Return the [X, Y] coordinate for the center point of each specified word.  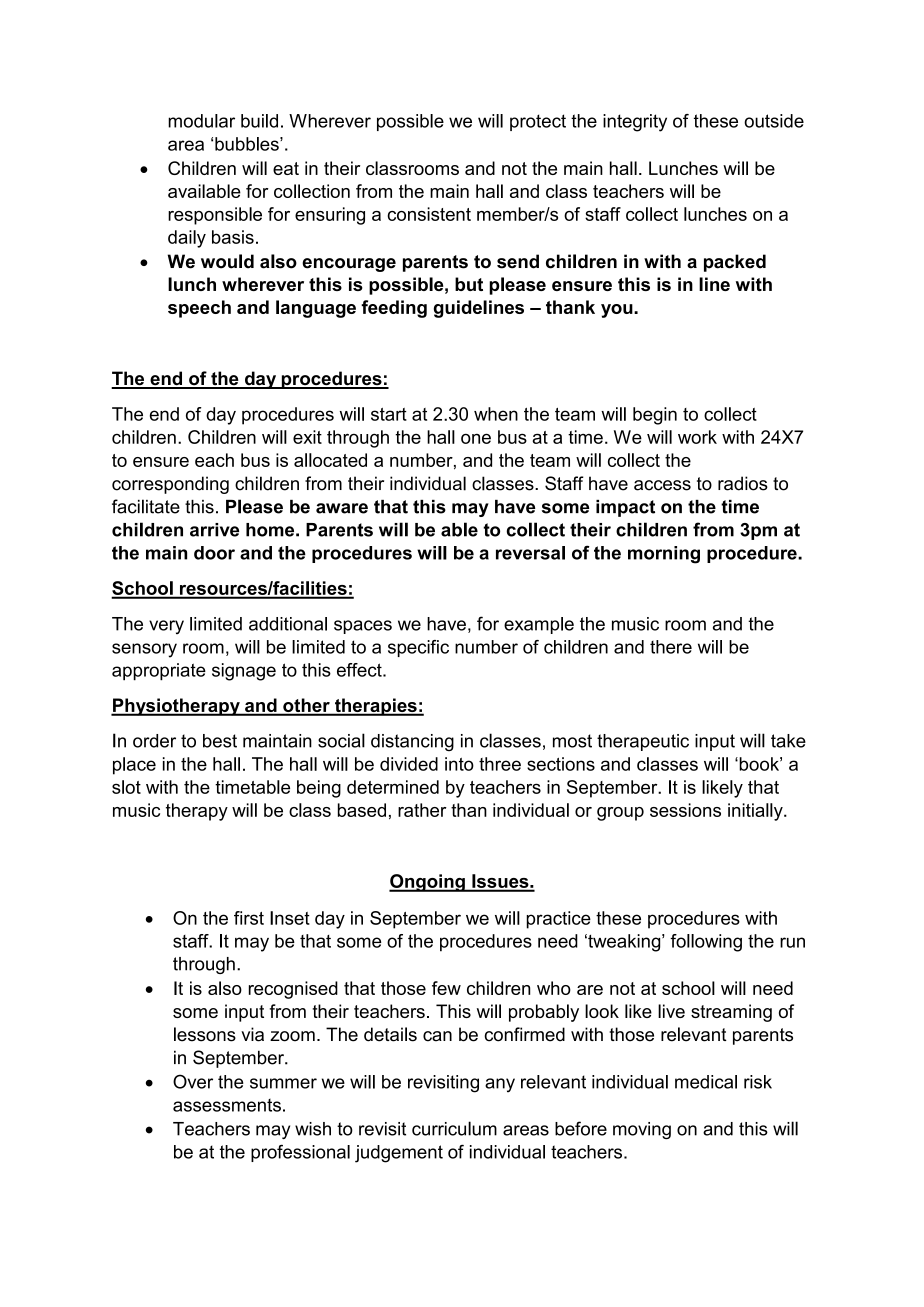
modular [201, 121]
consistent [429, 214]
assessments [227, 1105]
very [166, 627]
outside [774, 121]
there [671, 647]
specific [418, 648]
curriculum [454, 1128]
